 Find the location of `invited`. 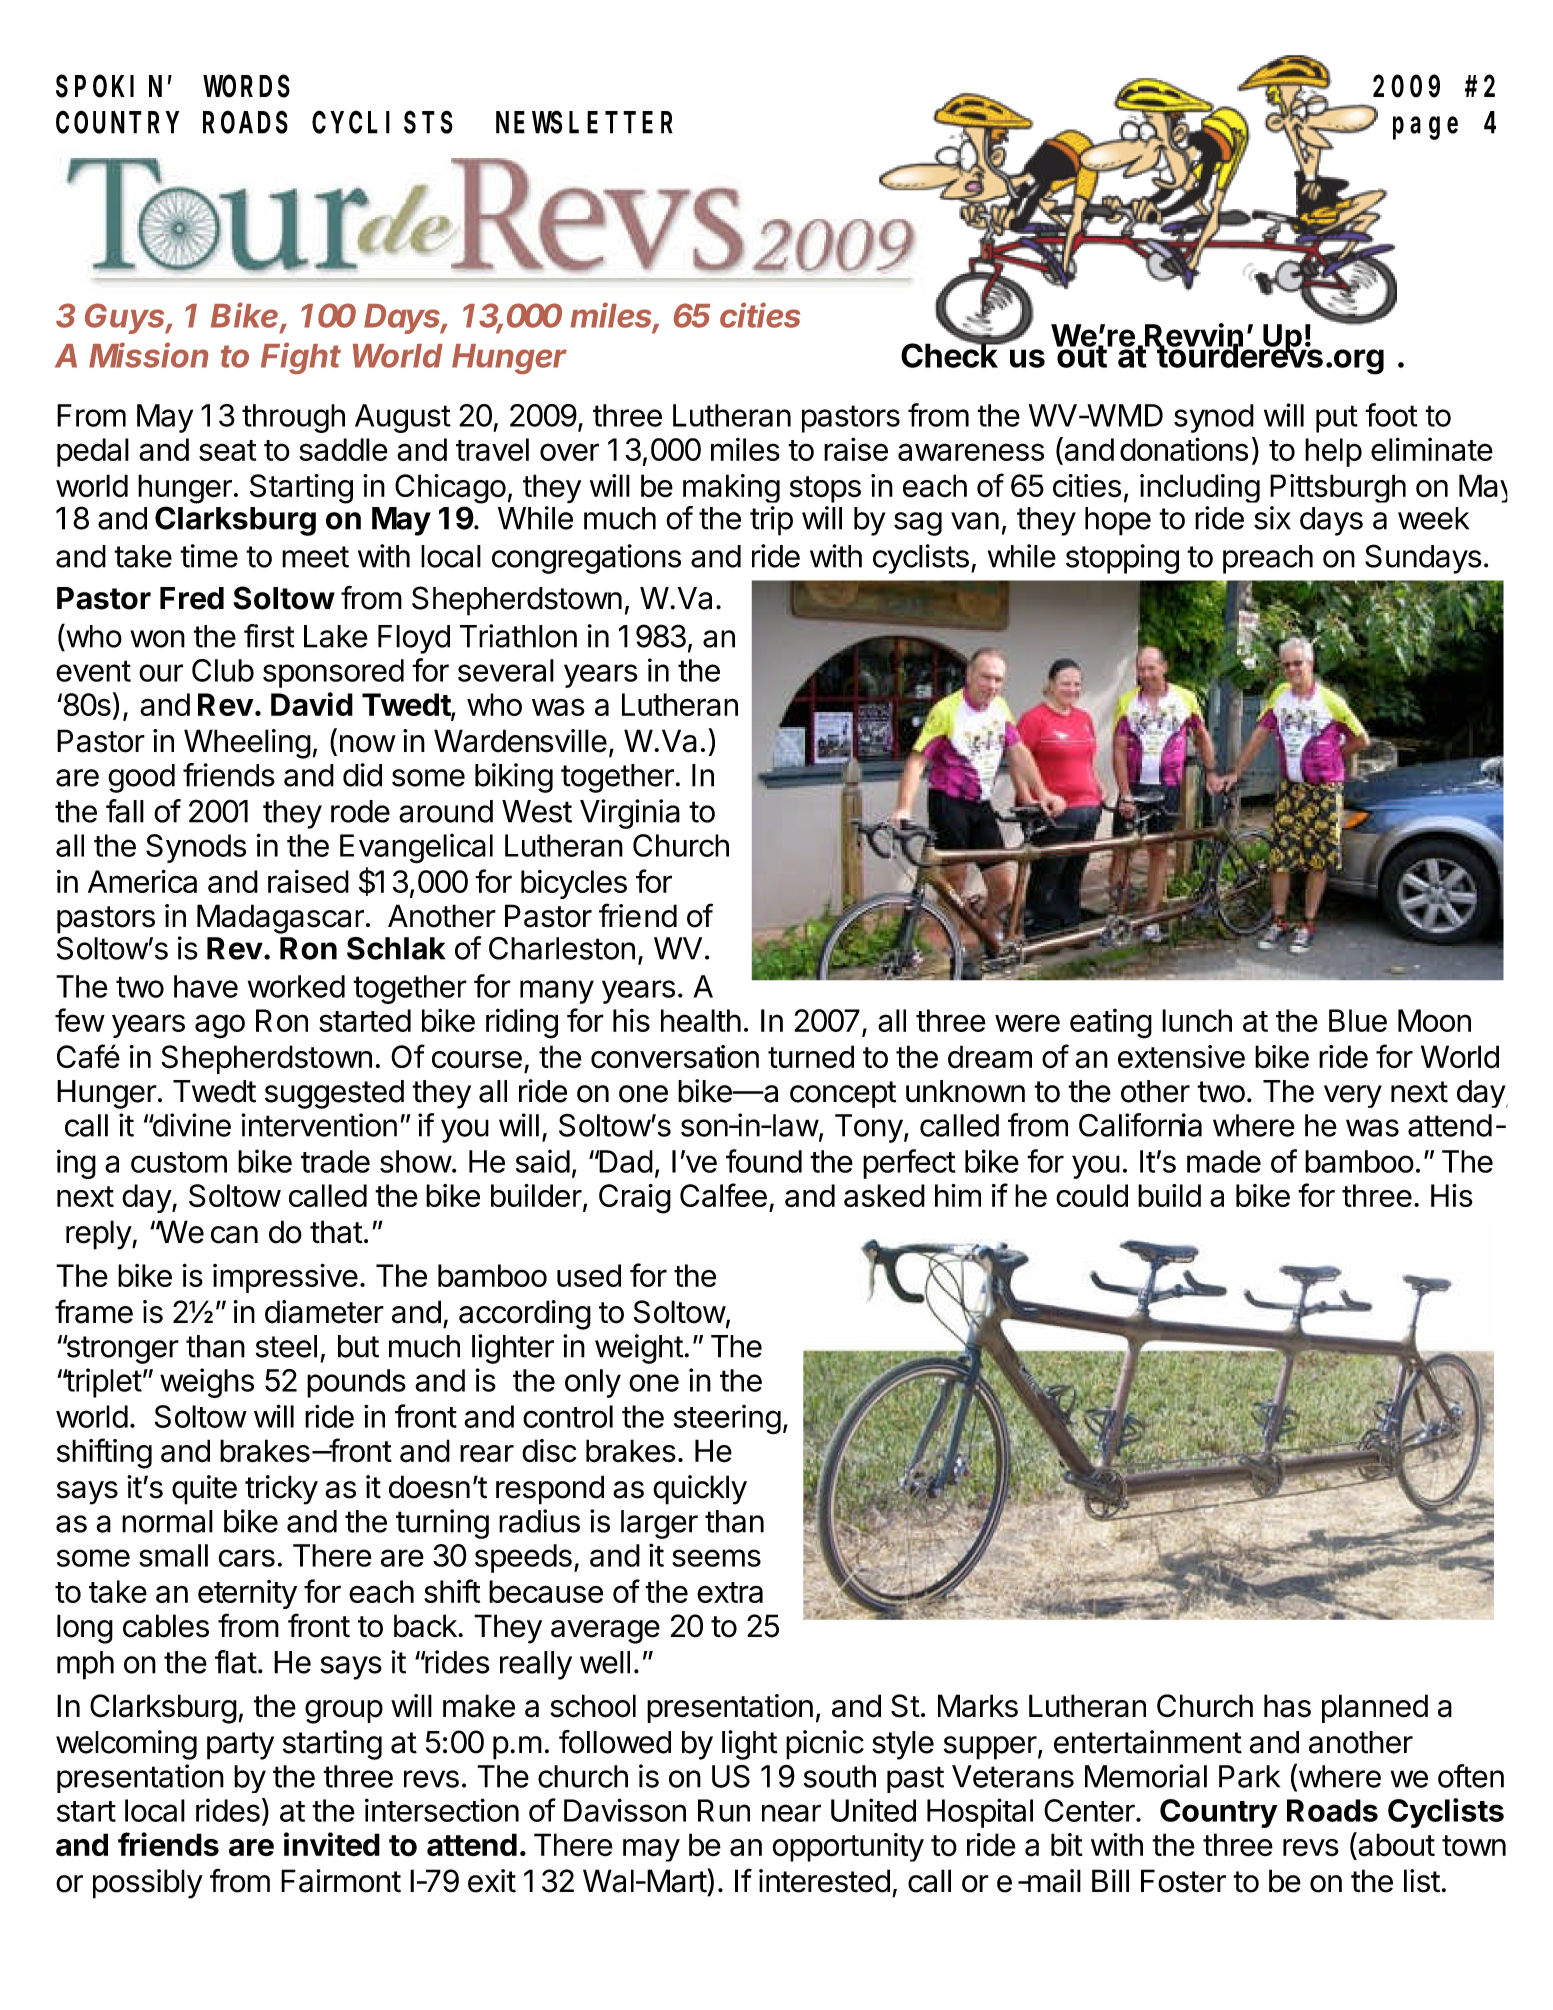

invited is located at coordinates (332, 1844).
